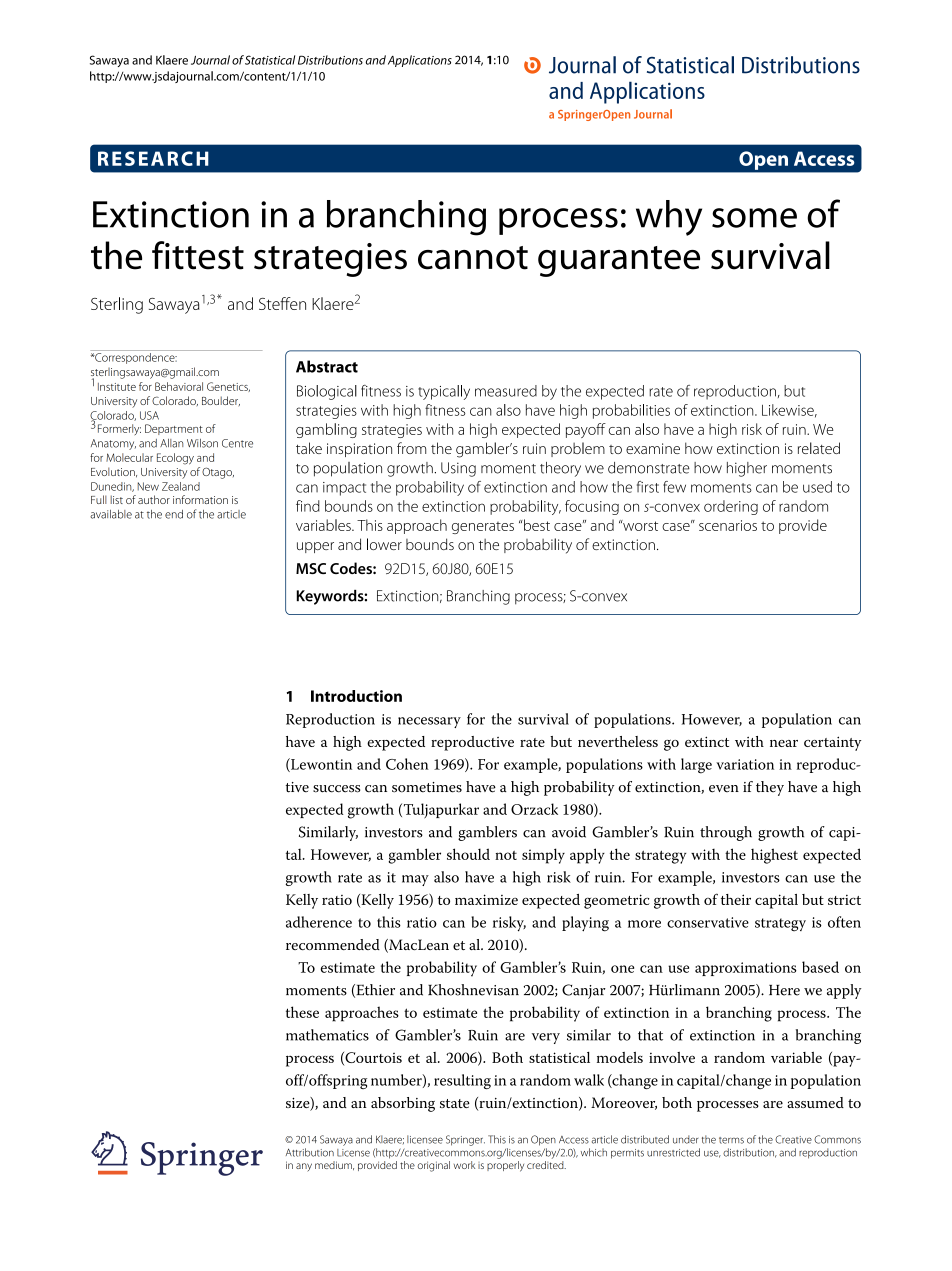  What do you see at coordinates (198, 255) in the screenshot?
I see `fittest` at bounding box center [198, 255].
